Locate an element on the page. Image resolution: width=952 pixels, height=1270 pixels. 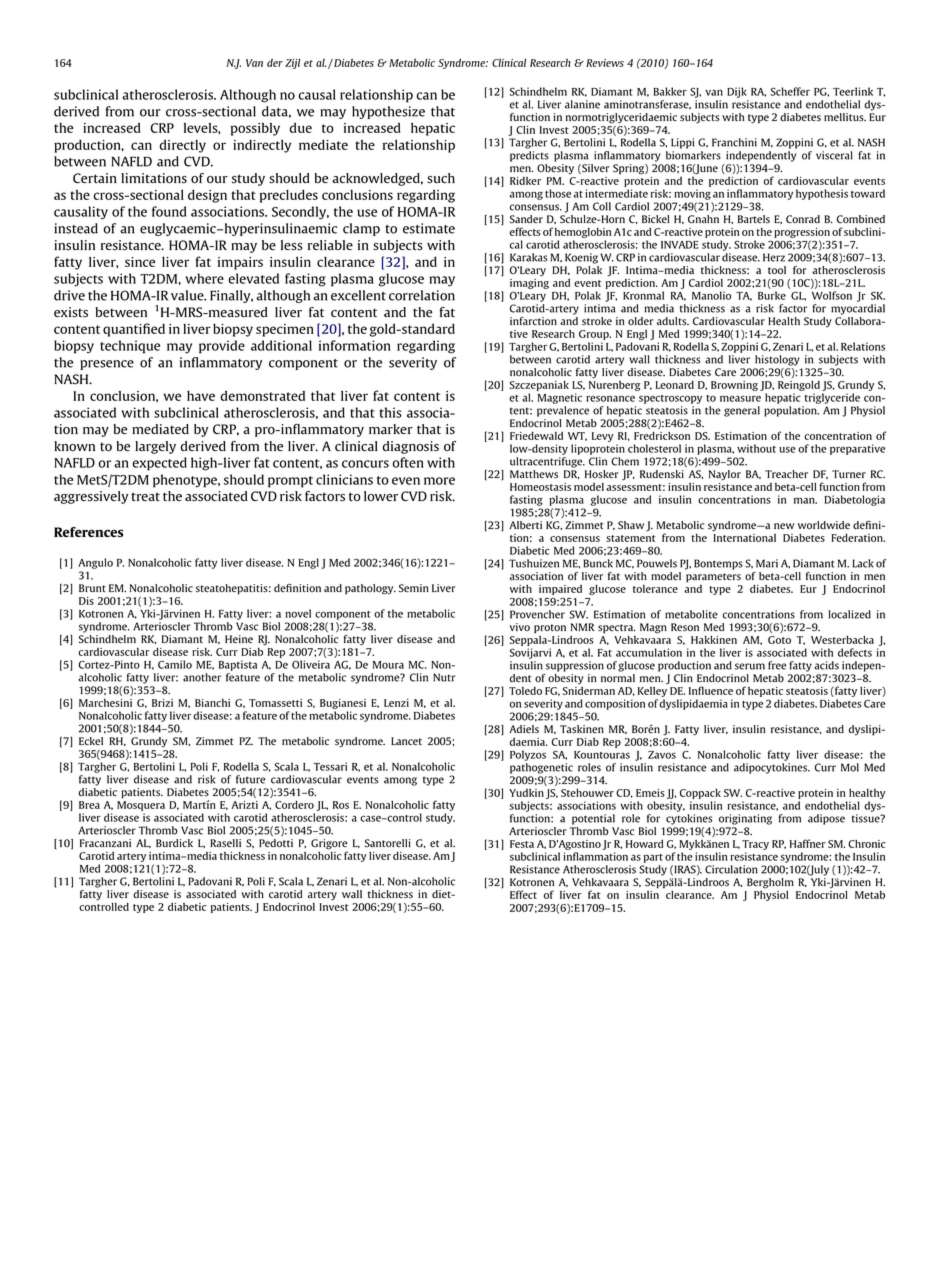
possibly is located at coordinates (255, 129).
